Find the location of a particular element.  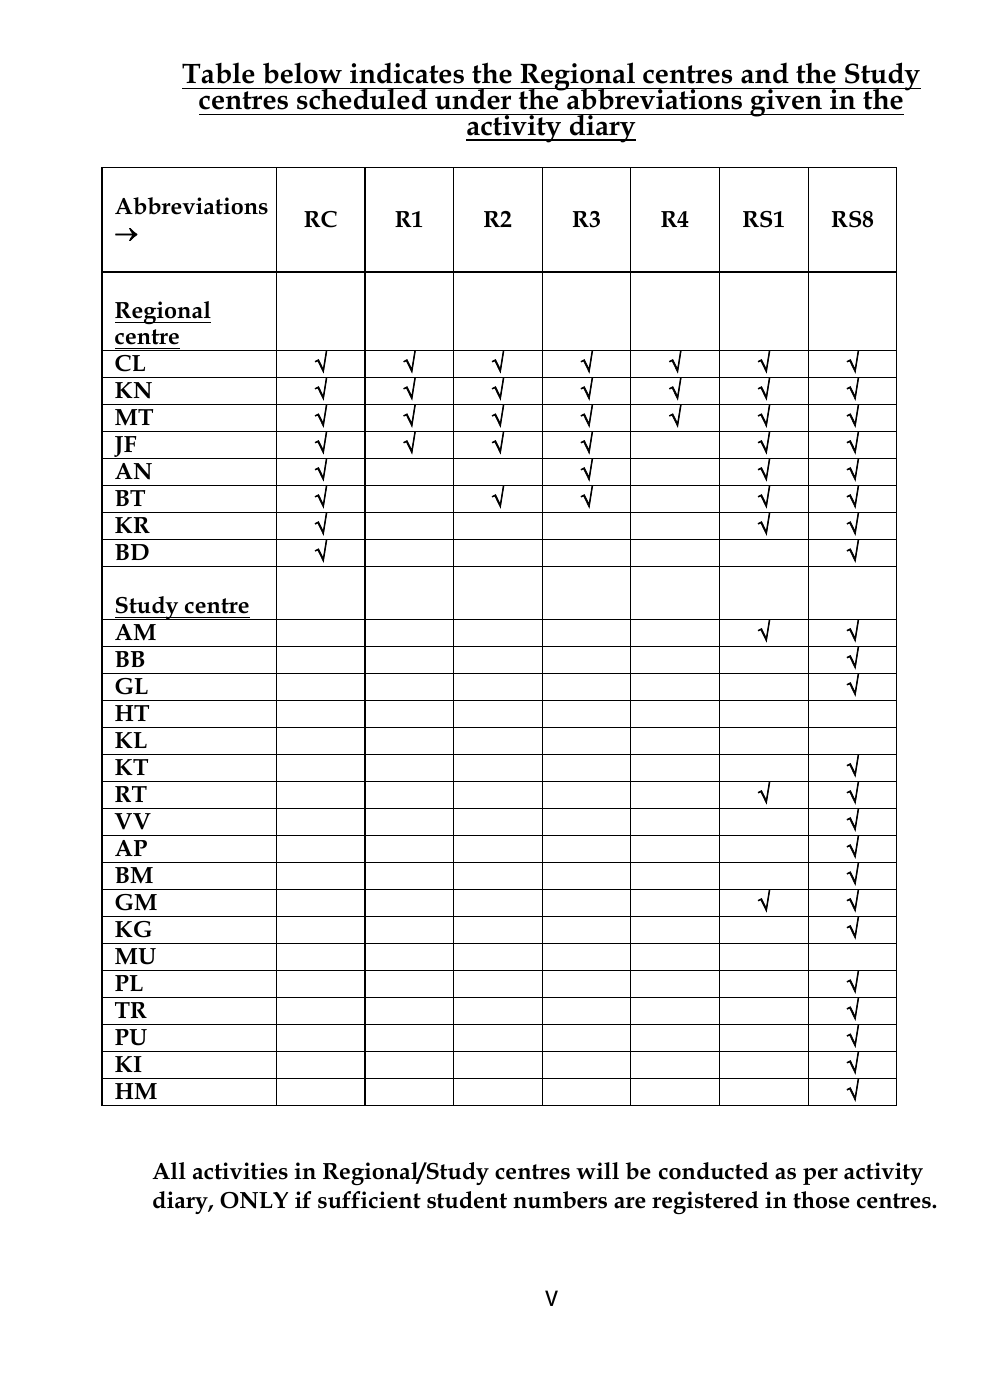

Table is located at coordinates (218, 73).
